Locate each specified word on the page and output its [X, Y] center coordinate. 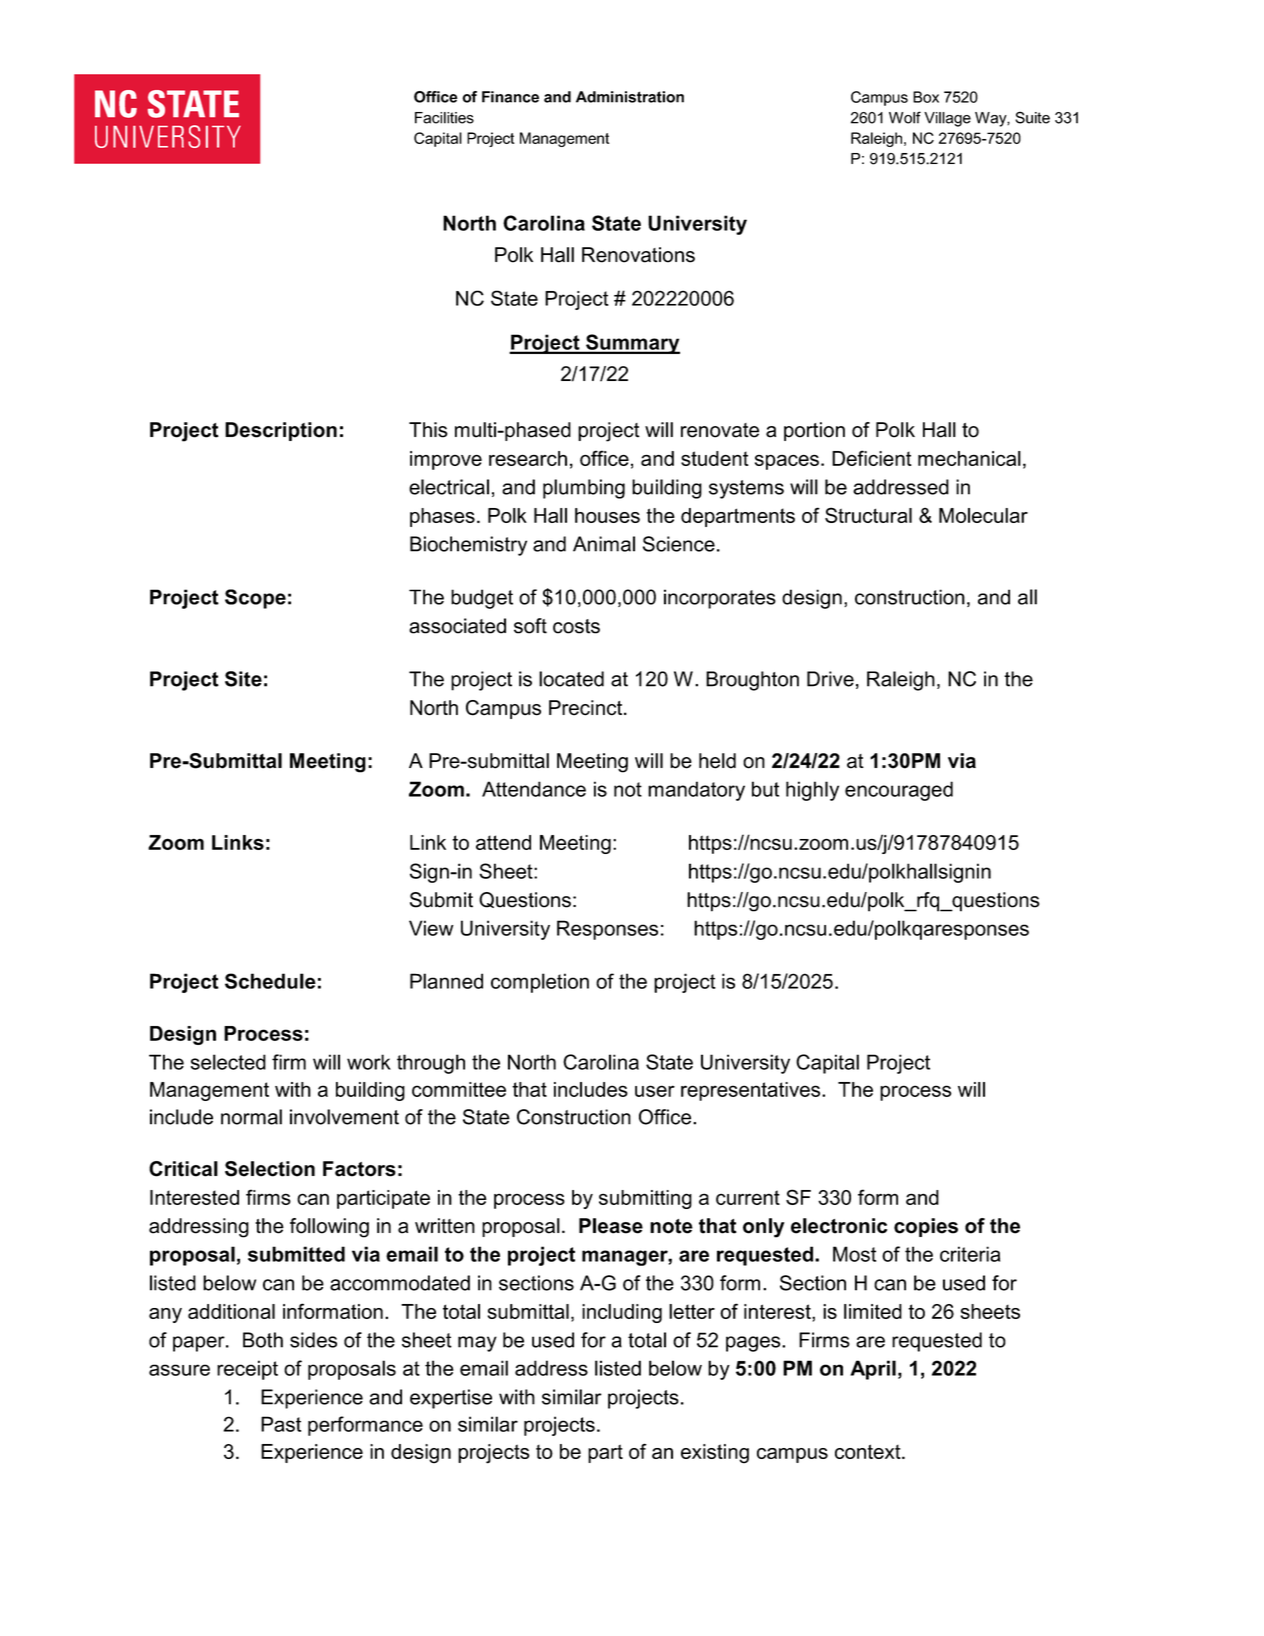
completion [540, 983]
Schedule [270, 981]
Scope [255, 599]
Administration [630, 97]
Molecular [983, 515]
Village [947, 119]
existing [715, 1454]
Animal [604, 544]
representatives [752, 1091]
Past [281, 1424]
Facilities [444, 118]
